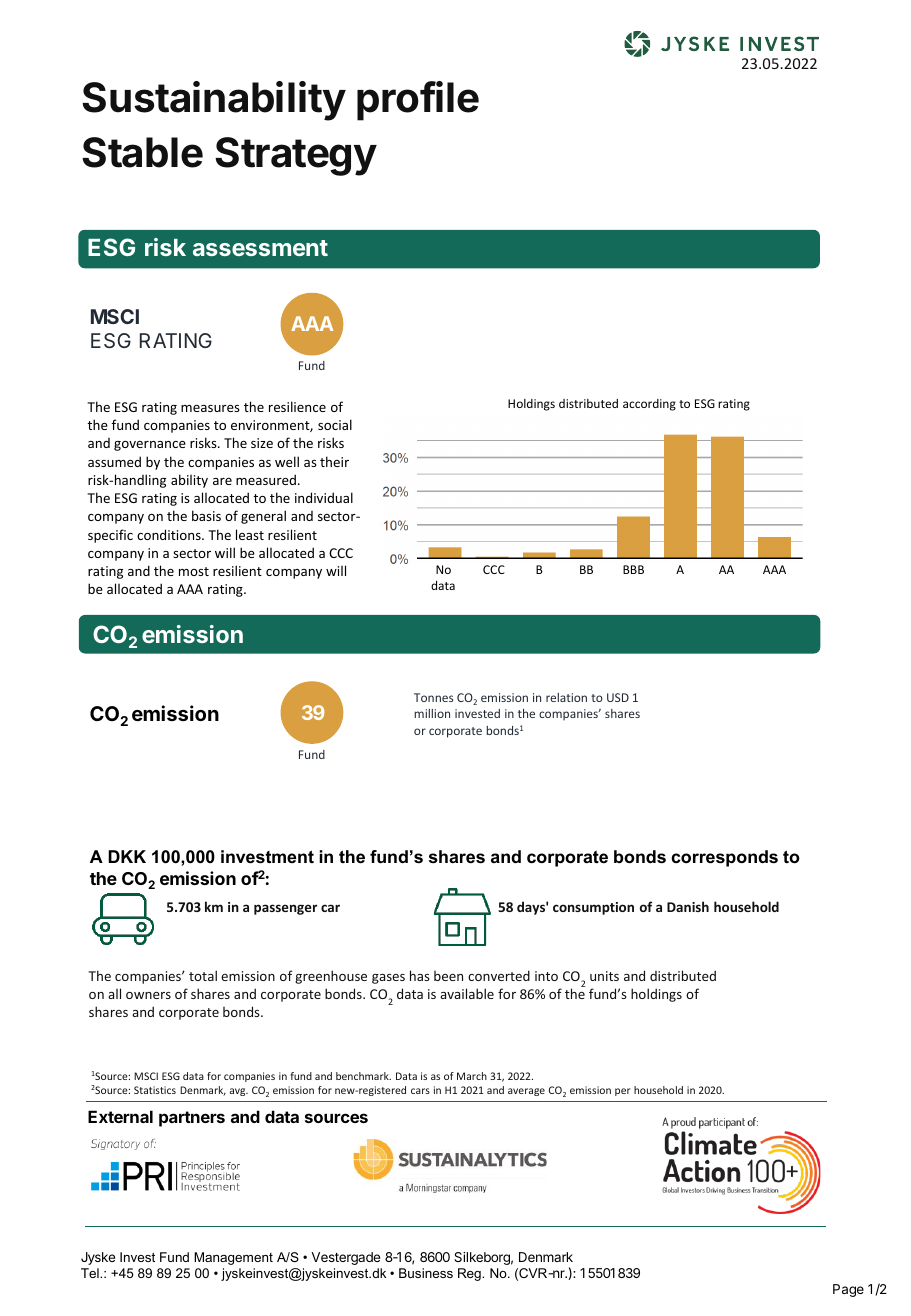  Describe the element at coordinates (418, 101) in the screenshot. I see `profile` at that location.
